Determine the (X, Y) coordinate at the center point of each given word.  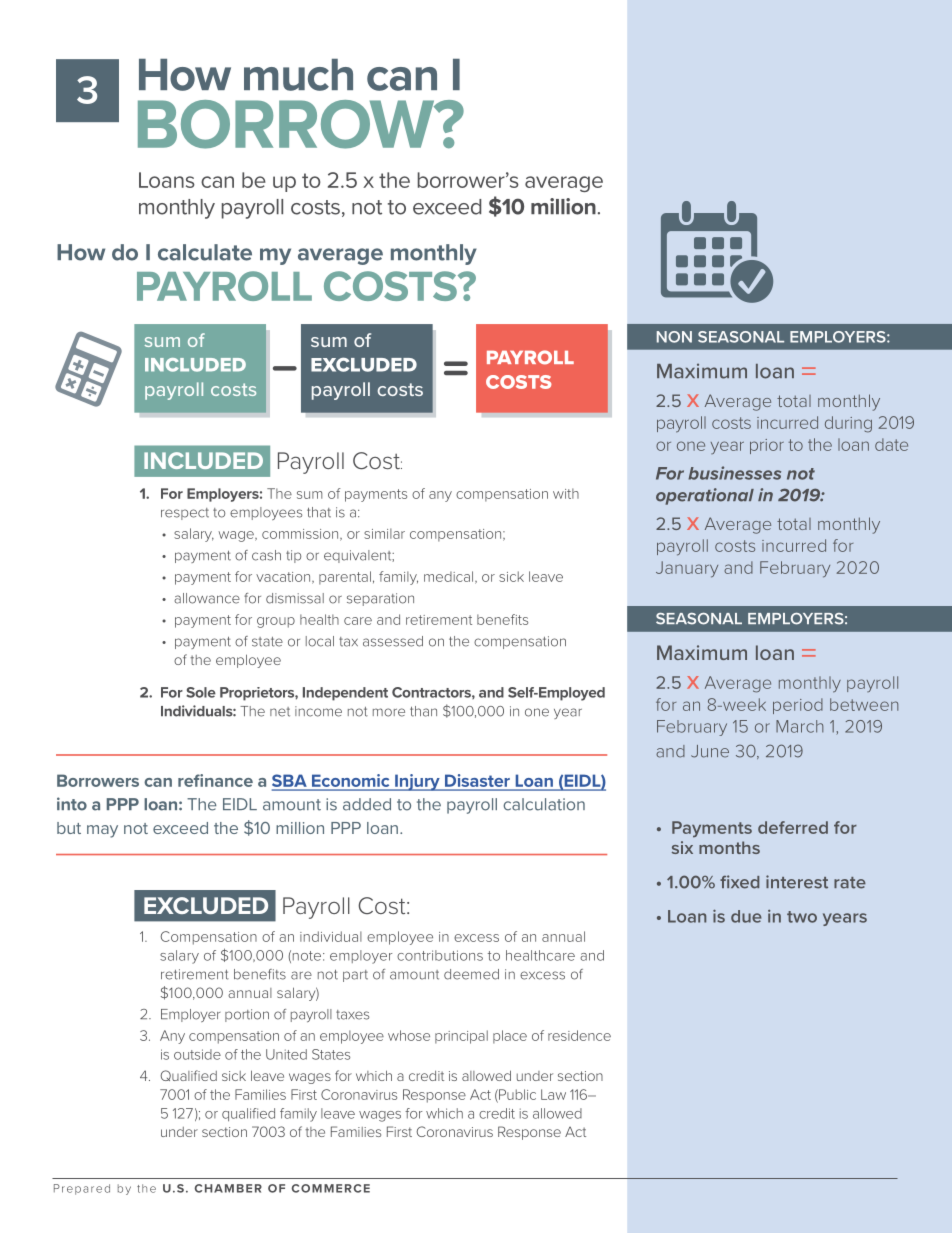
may (102, 831)
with (566, 493)
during (848, 424)
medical (450, 577)
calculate (205, 252)
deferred (793, 827)
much (298, 75)
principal (461, 1037)
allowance (207, 598)
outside (197, 1054)
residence (579, 1035)
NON (674, 337)
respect (185, 514)
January (687, 569)
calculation (544, 804)
